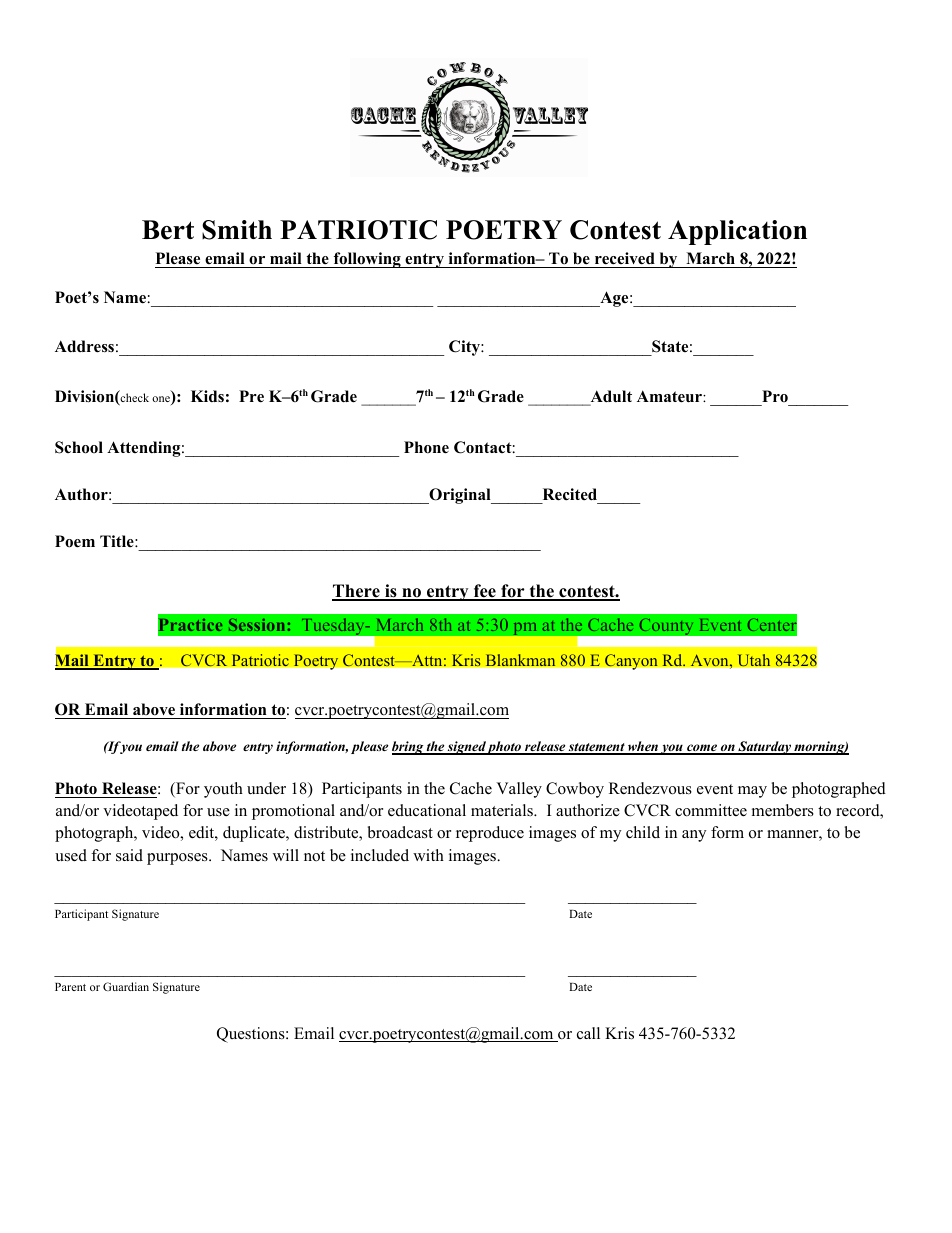  Describe the element at coordinates (258, 624) in the screenshot. I see `Session` at that location.
